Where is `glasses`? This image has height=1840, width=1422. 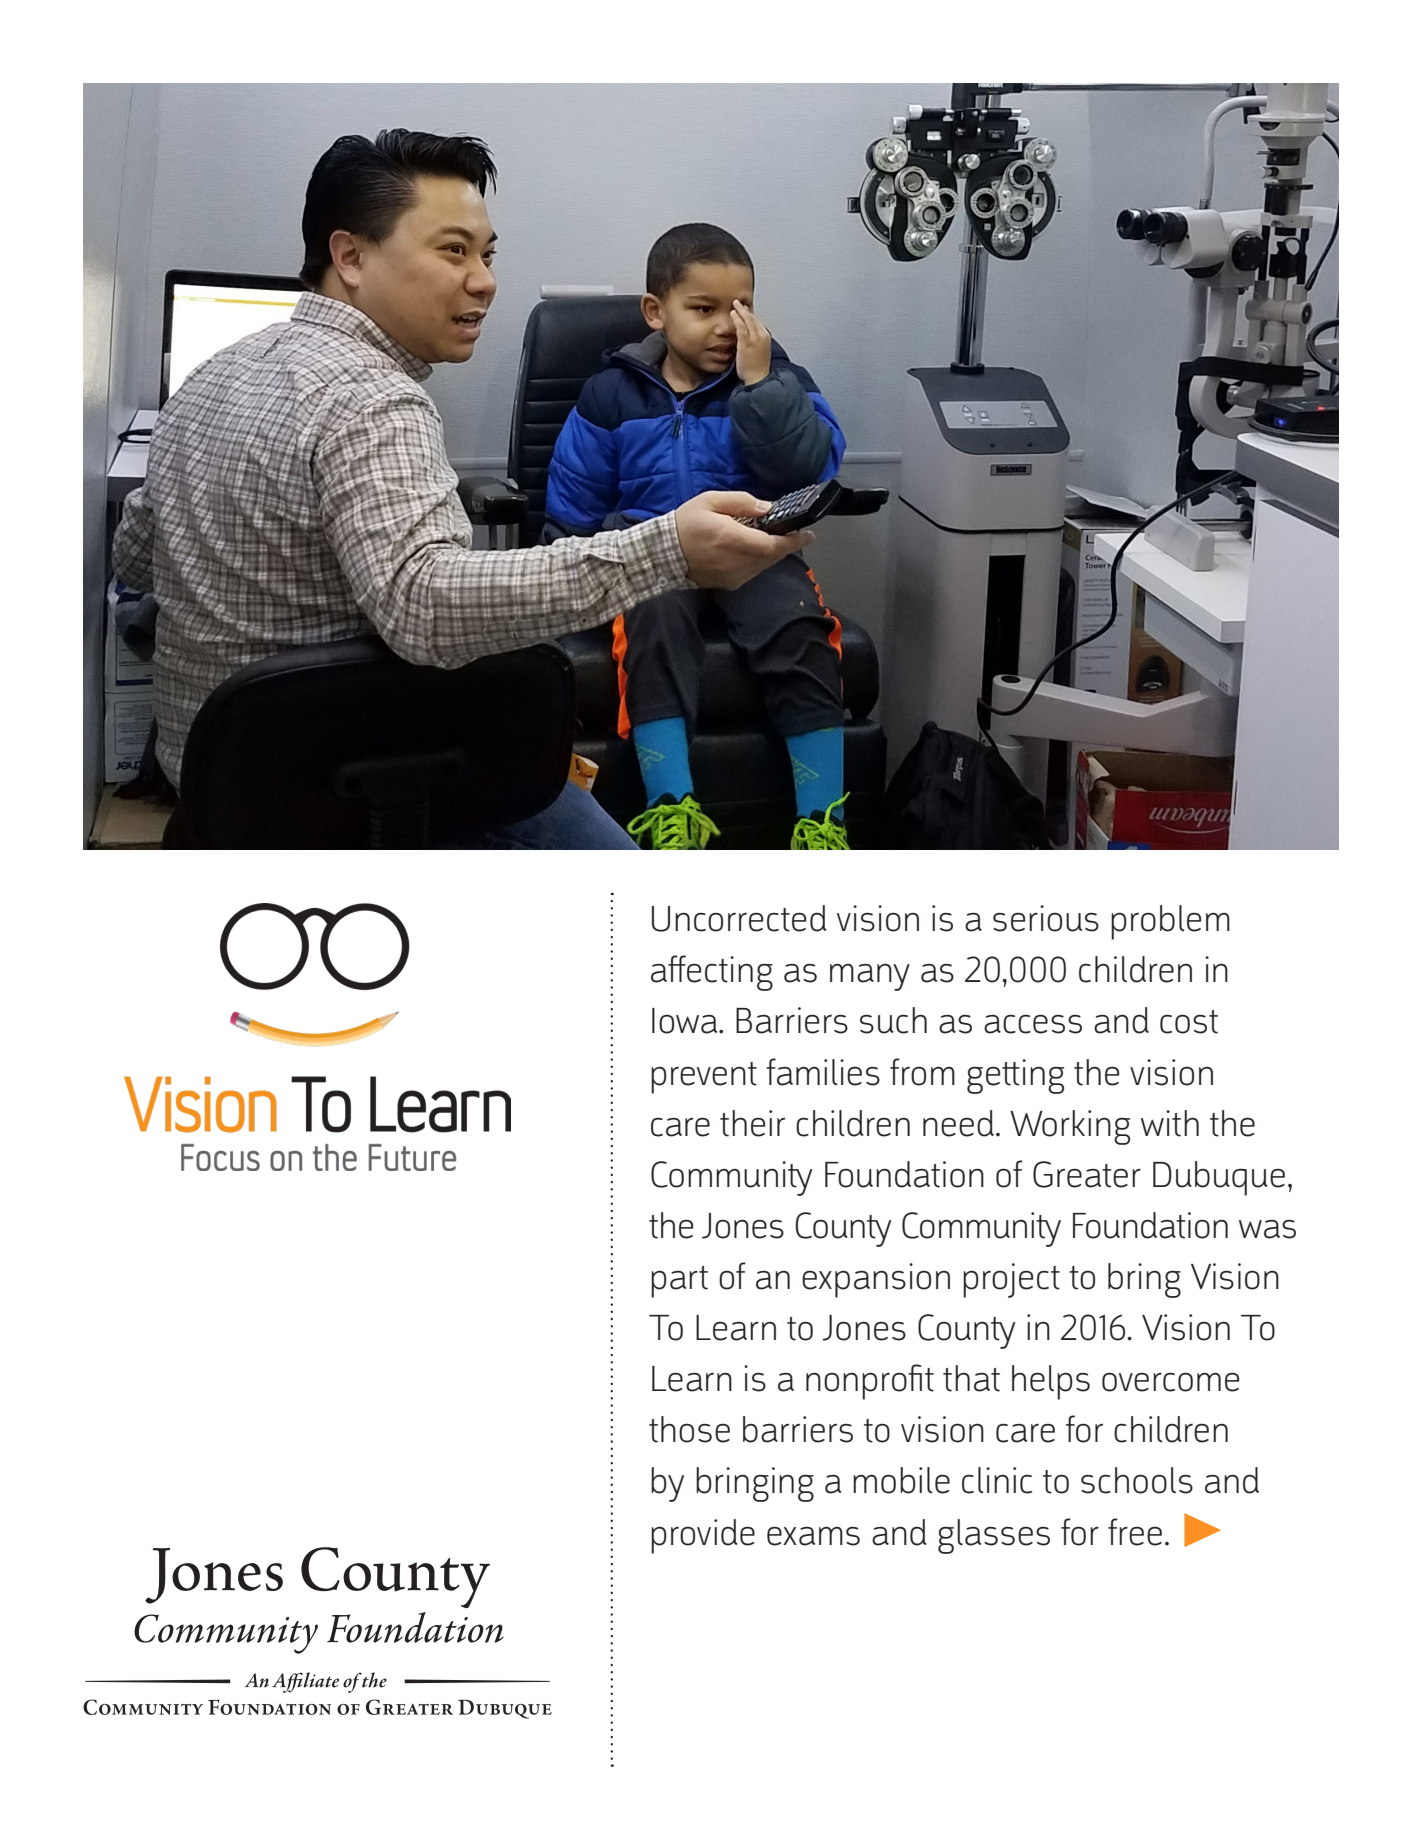
glasses is located at coordinates (994, 1536).
